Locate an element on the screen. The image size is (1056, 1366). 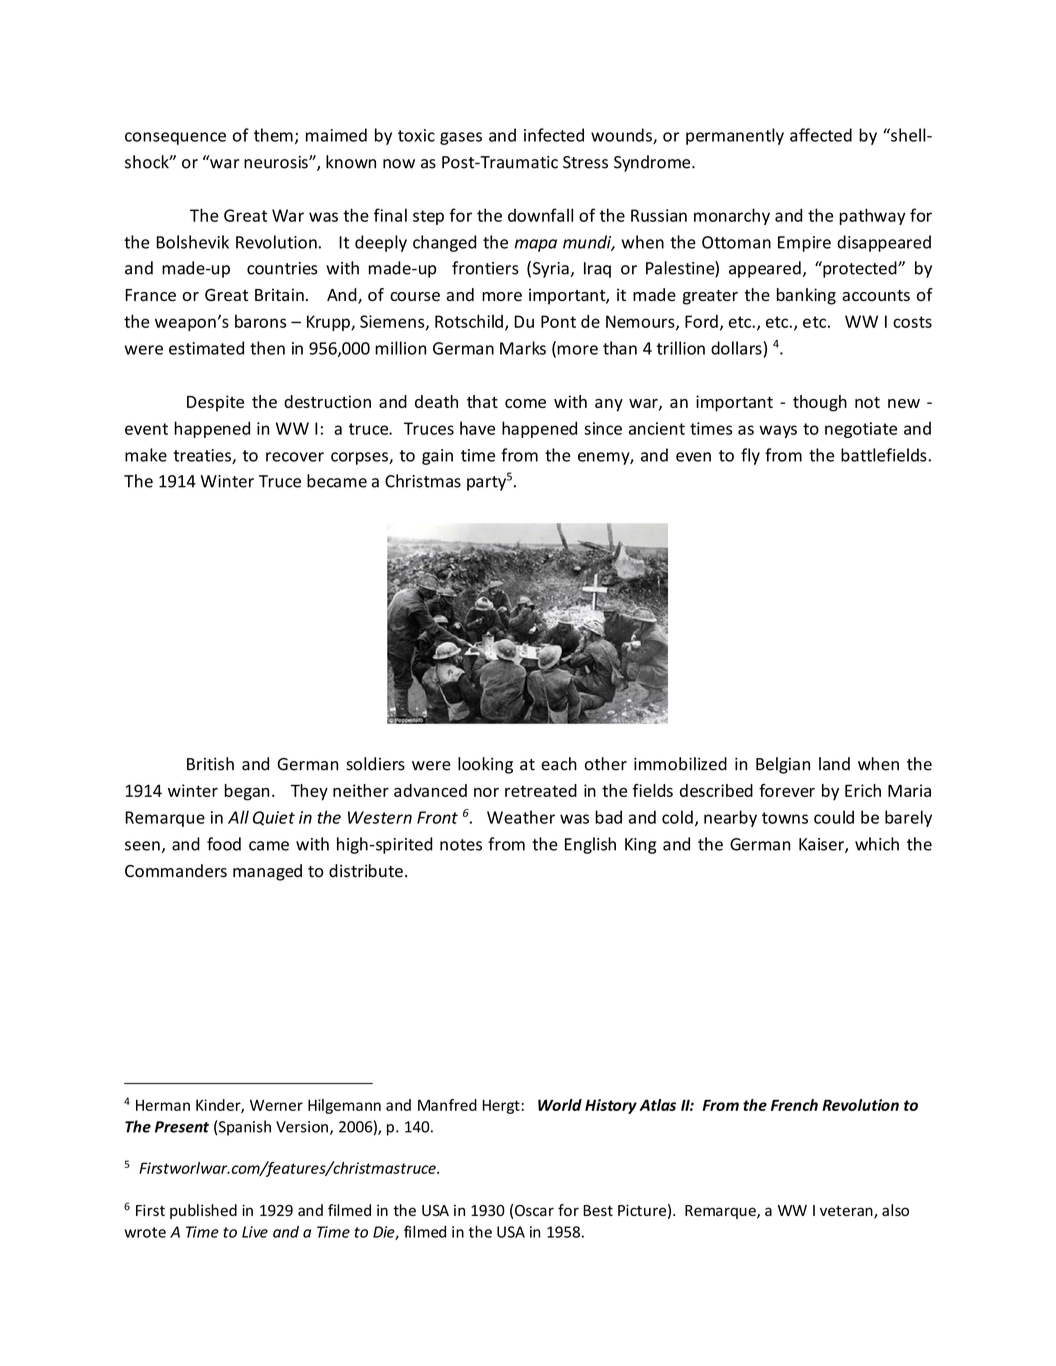
neurosis is located at coordinates (277, 162).
